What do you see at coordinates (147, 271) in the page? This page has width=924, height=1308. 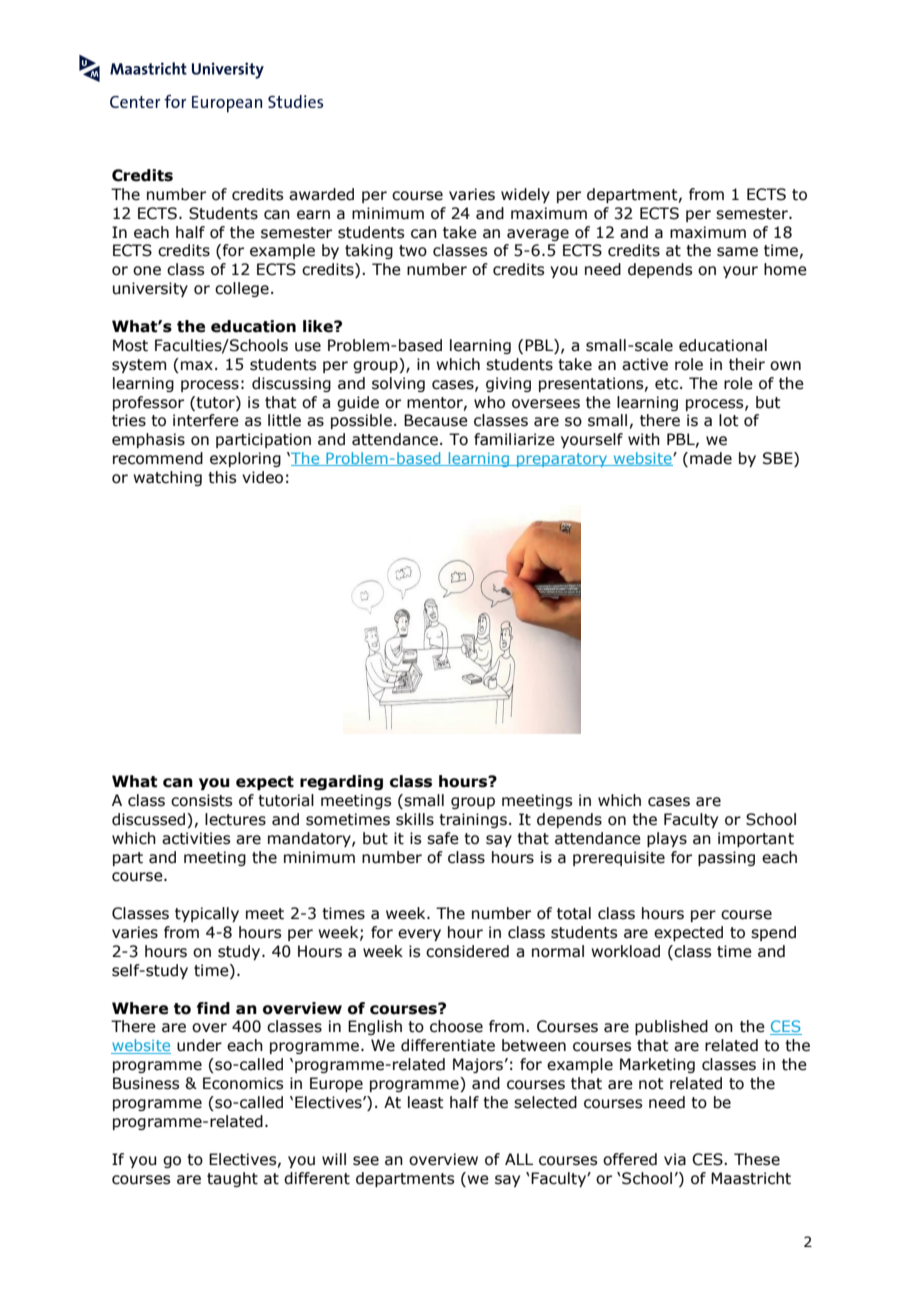 I see `one` at bounding box center [147, 271].
